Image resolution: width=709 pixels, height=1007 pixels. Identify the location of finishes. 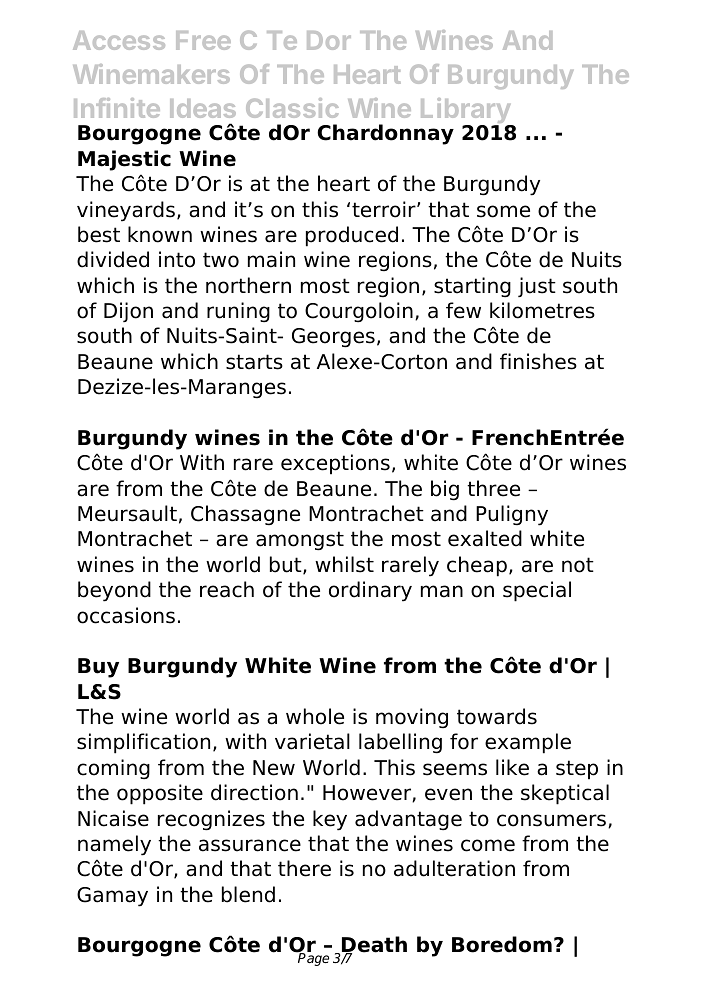
(538, 361).
